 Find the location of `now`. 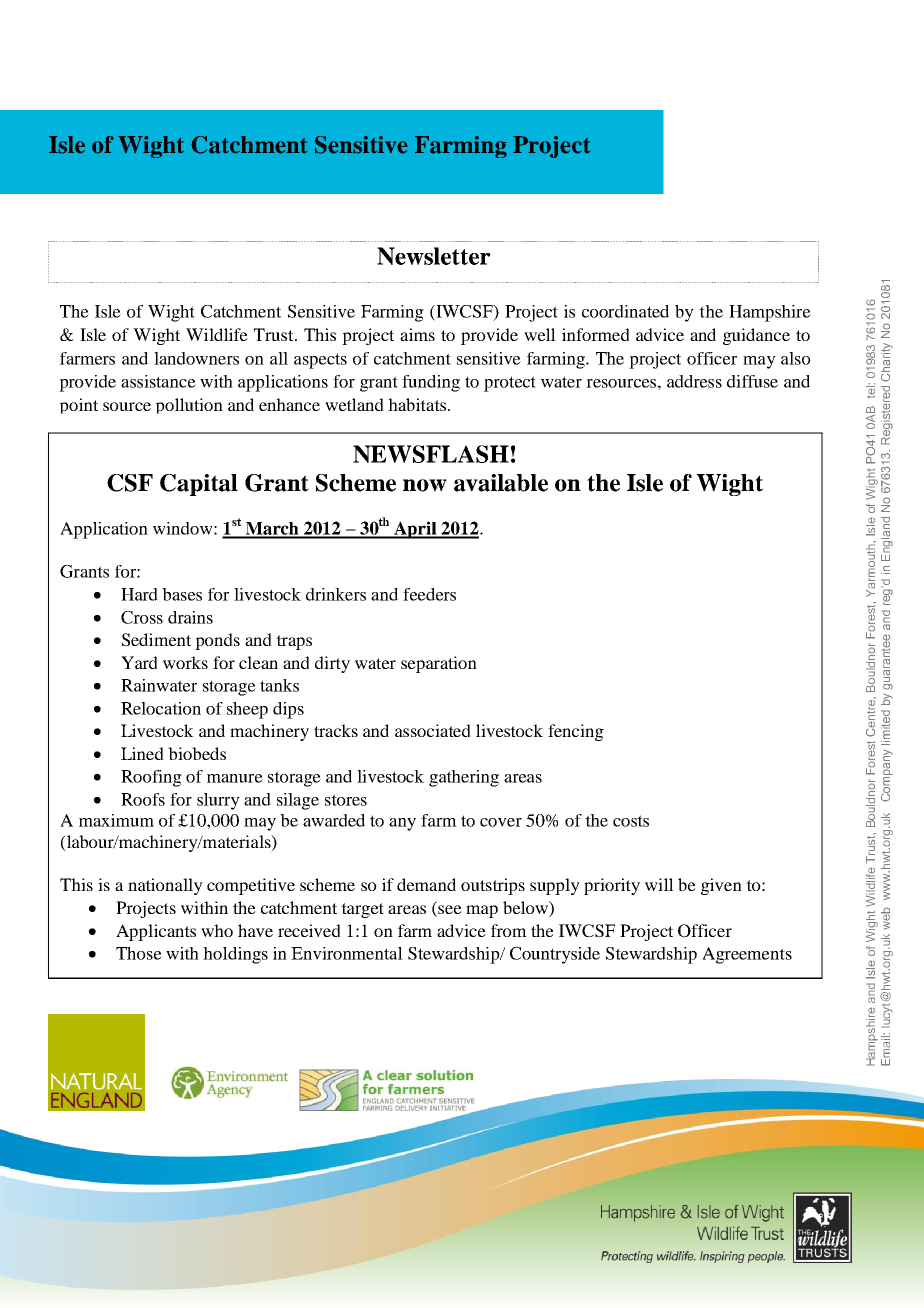

now is located at coordinates (425, 485).
